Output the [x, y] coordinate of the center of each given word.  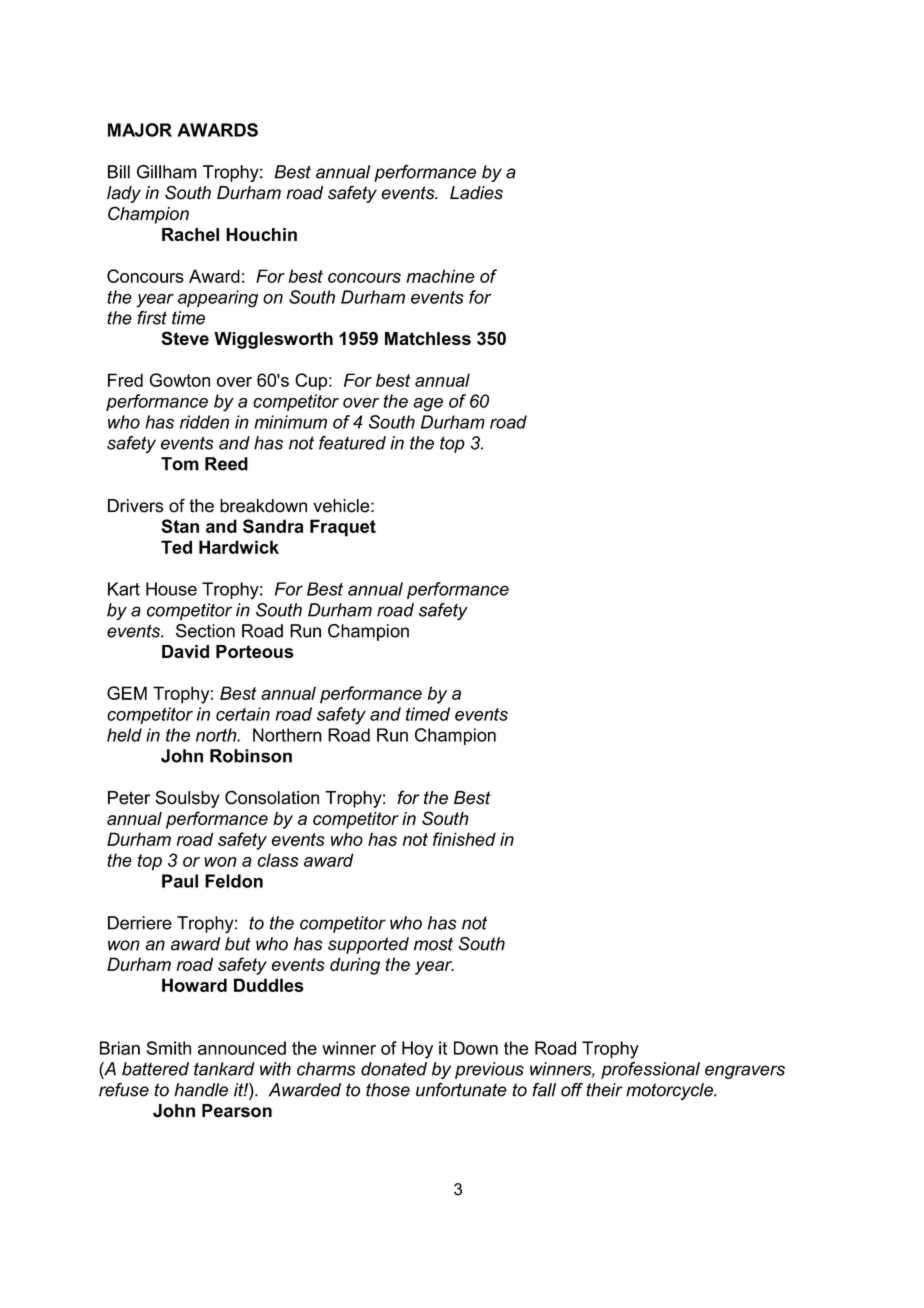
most [433, 944]
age [428, 405]
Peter [129, 798]
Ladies [476, 193]
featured [352, 443]
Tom [180, 464]
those [388, 1090]
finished [464, 839]
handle [201, 1090]
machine [440, 276]
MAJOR [140, 130]
